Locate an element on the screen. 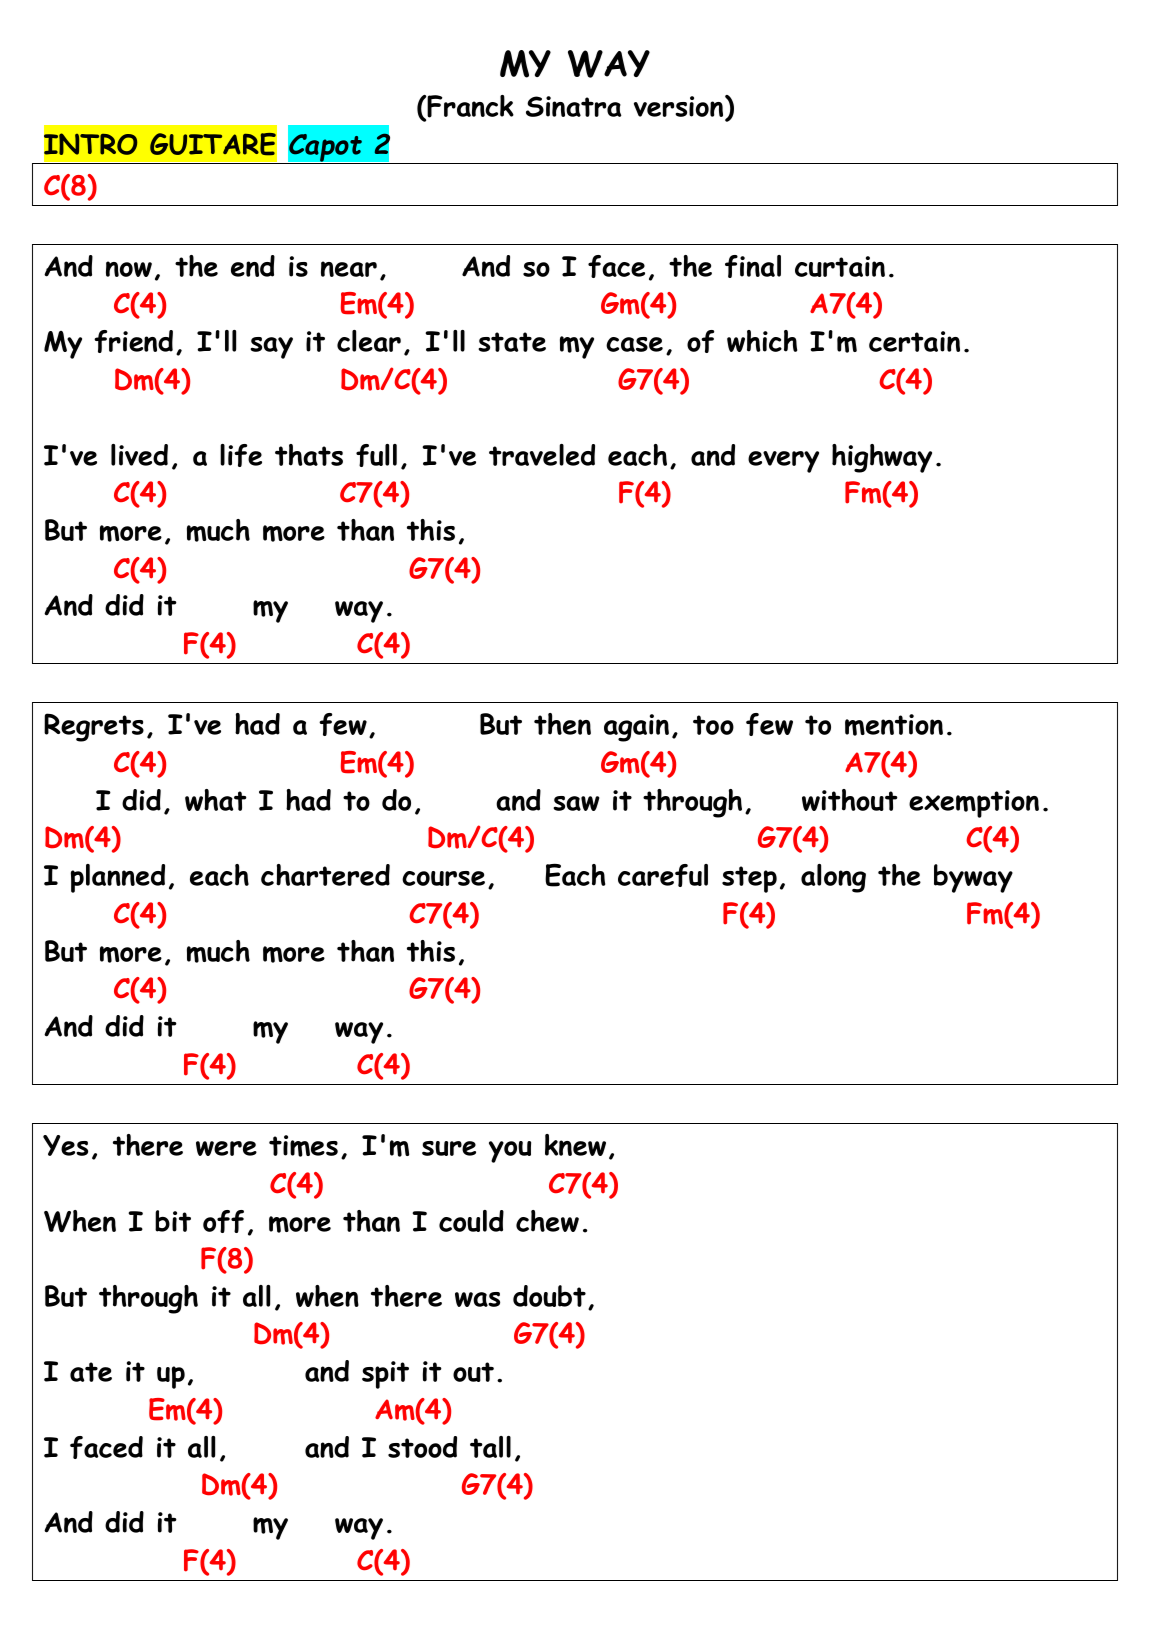  Sinatra is located at coordinates (574, 106).
